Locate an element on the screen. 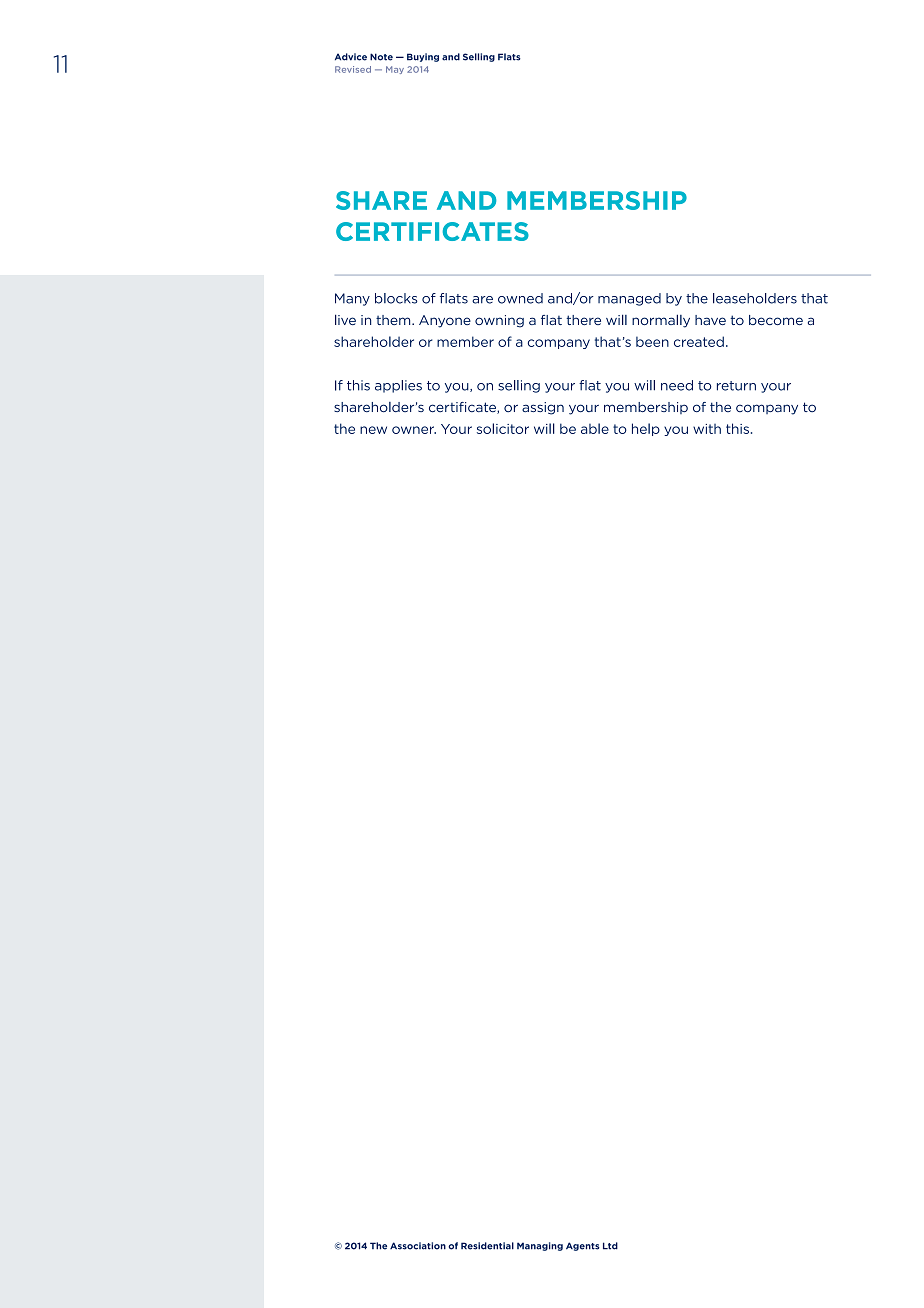 The height and width of the screenshot is (1308, 924). Association is located at coordinates (418, 1246).
